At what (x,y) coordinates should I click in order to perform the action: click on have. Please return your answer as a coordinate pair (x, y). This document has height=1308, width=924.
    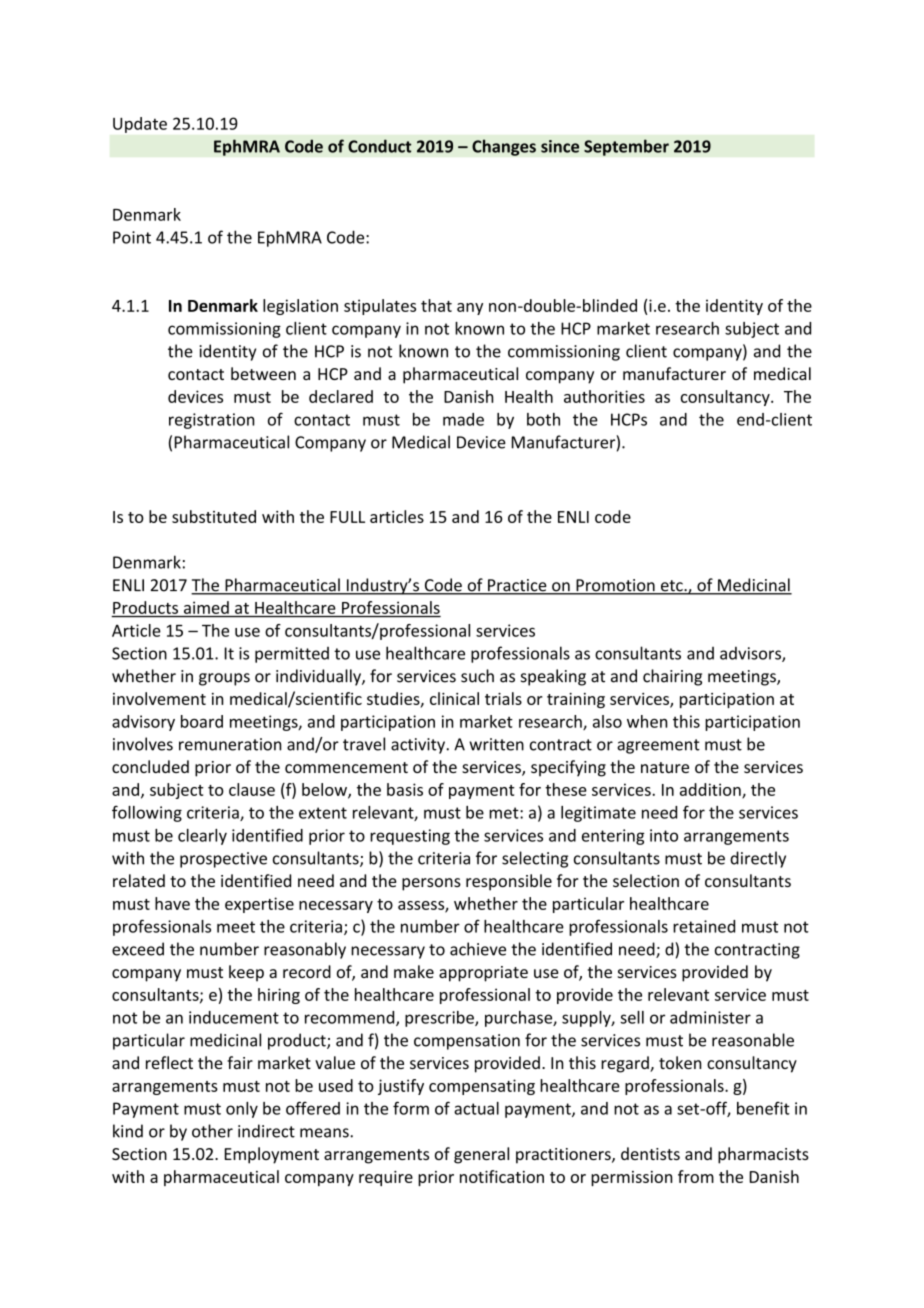
    Looking at the image, I should click on (172, 903).
